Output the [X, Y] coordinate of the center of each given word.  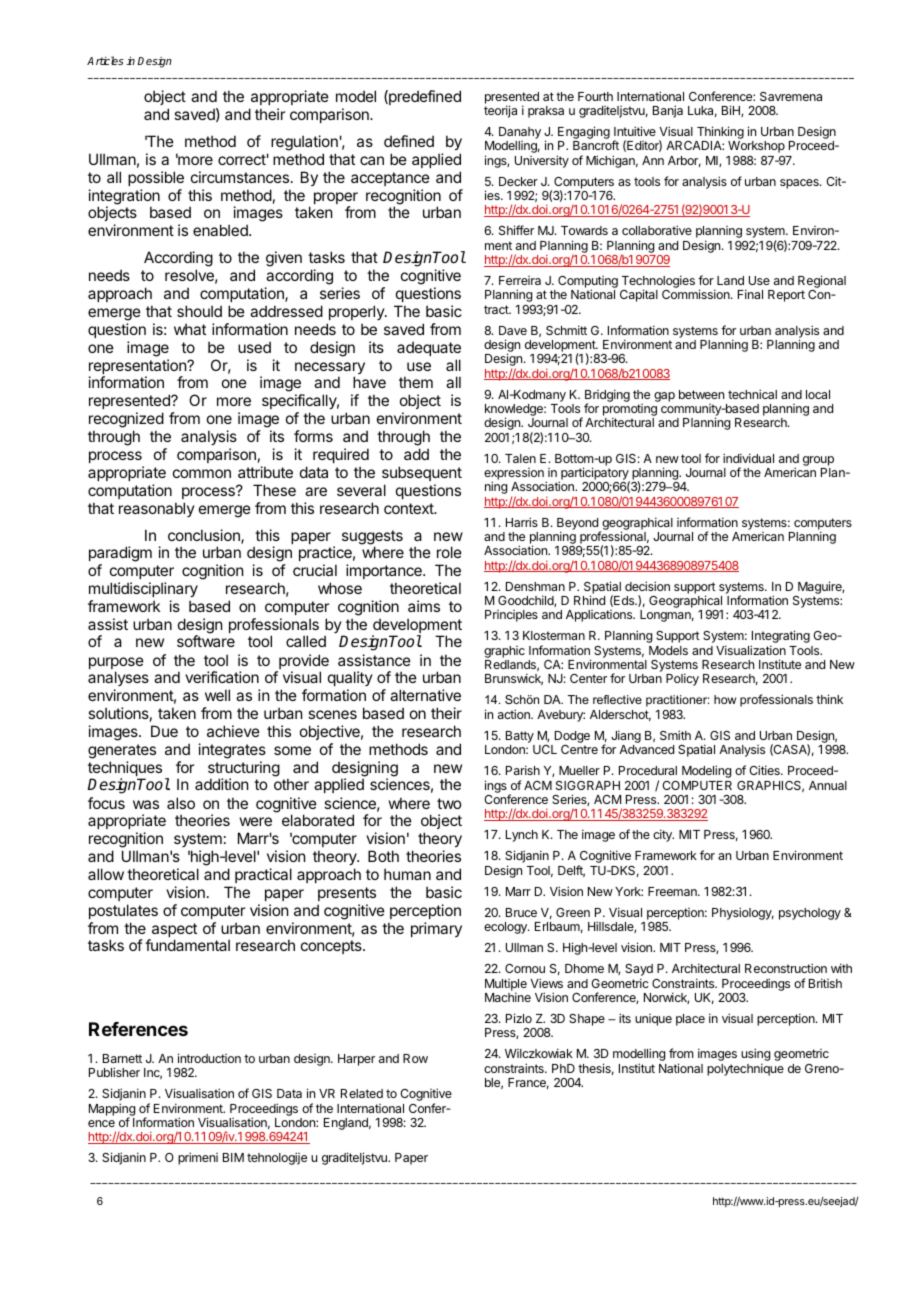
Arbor [684, 161]
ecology [506, 928]
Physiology [743, 913]
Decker [518, 181]
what [190, 329]
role [449, 552]
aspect [173, 931]
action [515, 714]
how [725, 699]
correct [242, 159]
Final [750, 294]
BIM [233, 1157]
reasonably [157, 509]
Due [164, 731]
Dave [513, 330]
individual [748, 458]
